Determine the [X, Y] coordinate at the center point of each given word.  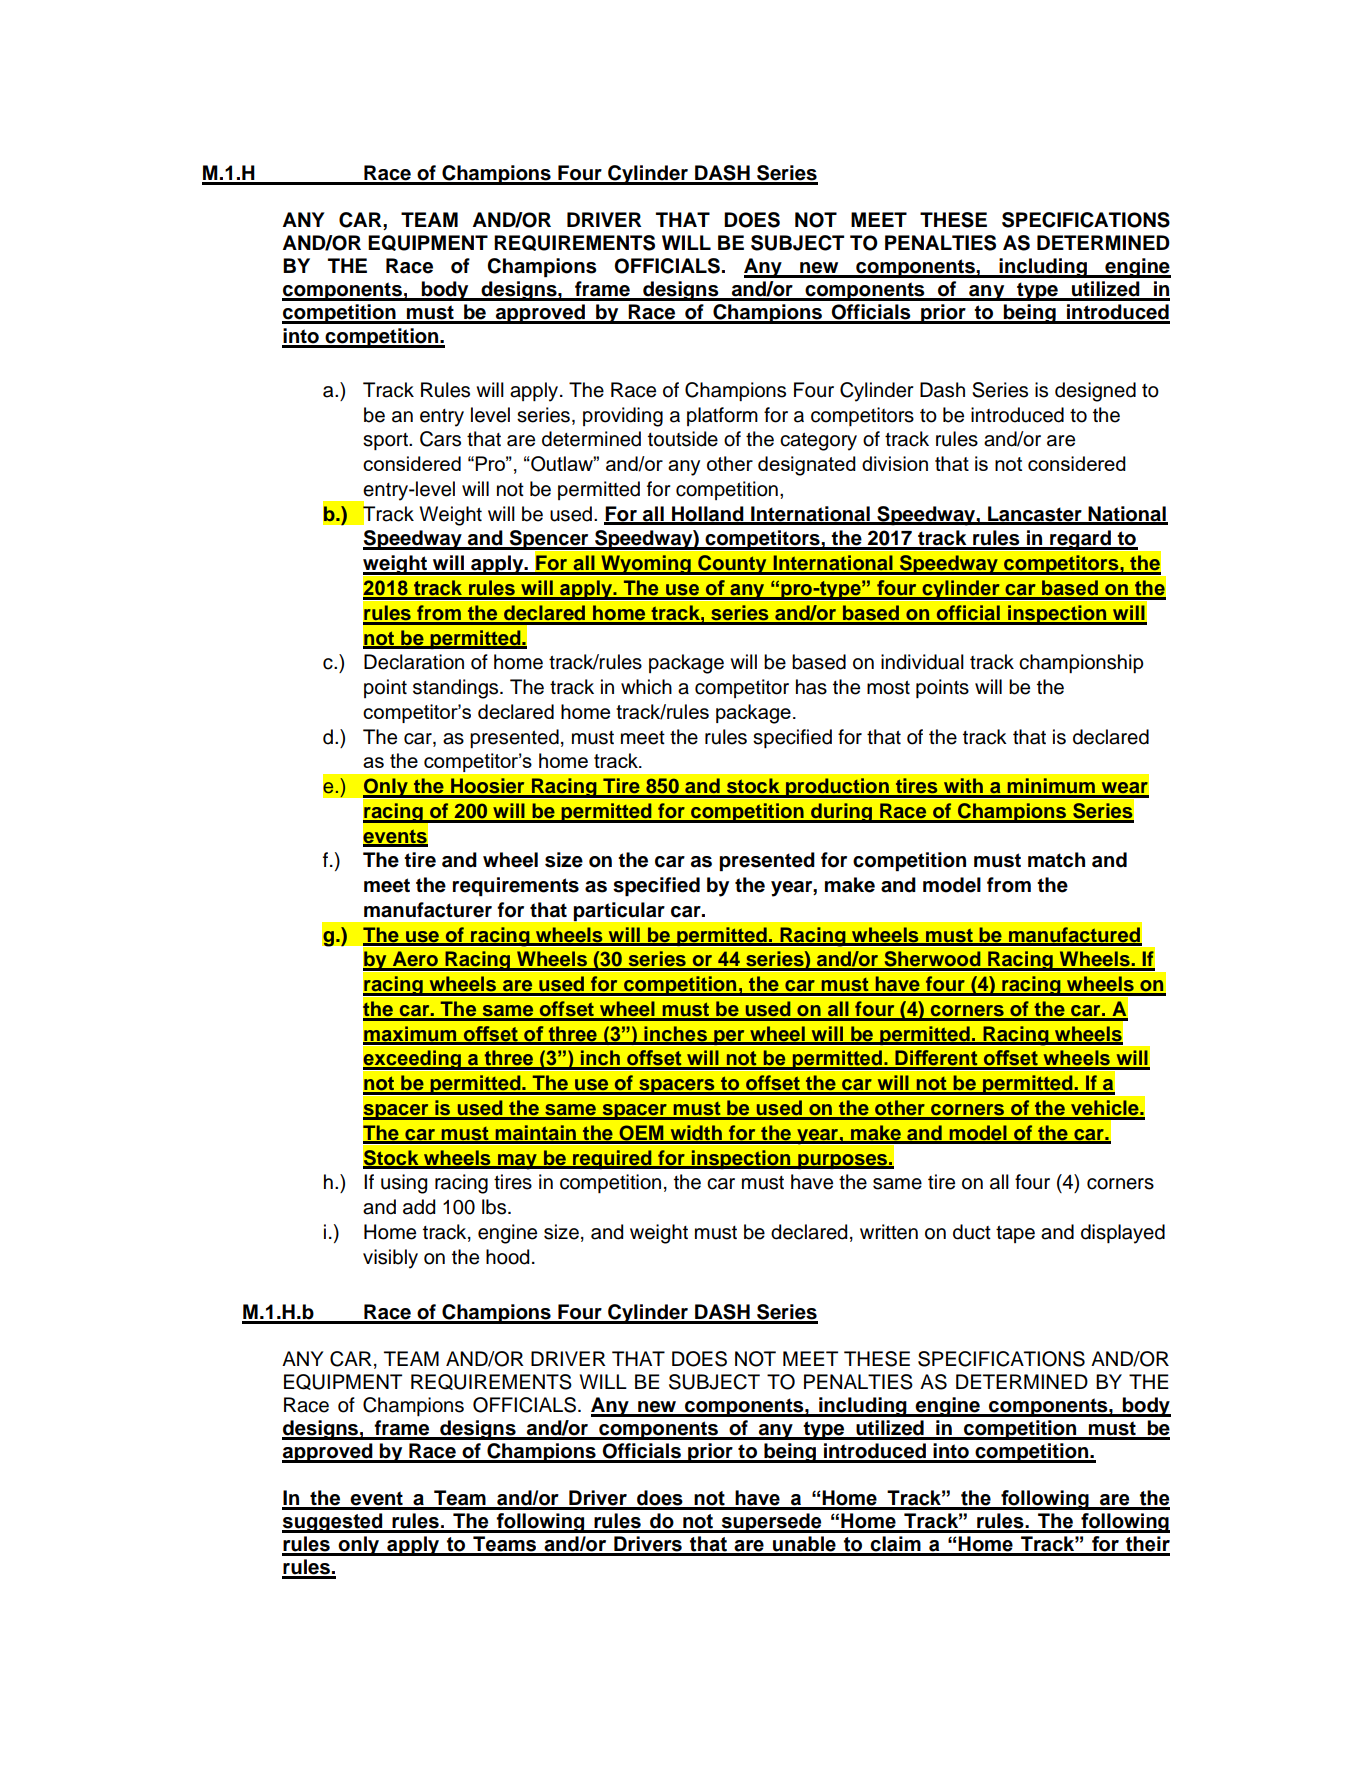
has [811, 687]
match [1056, 860]
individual [922, 662]
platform [722, 416]
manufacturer [428, 910]
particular [619, 911]
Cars [440, 439]
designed [1095, 392]
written [889, 1232]
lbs [495, 1207]
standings [457, 689]
